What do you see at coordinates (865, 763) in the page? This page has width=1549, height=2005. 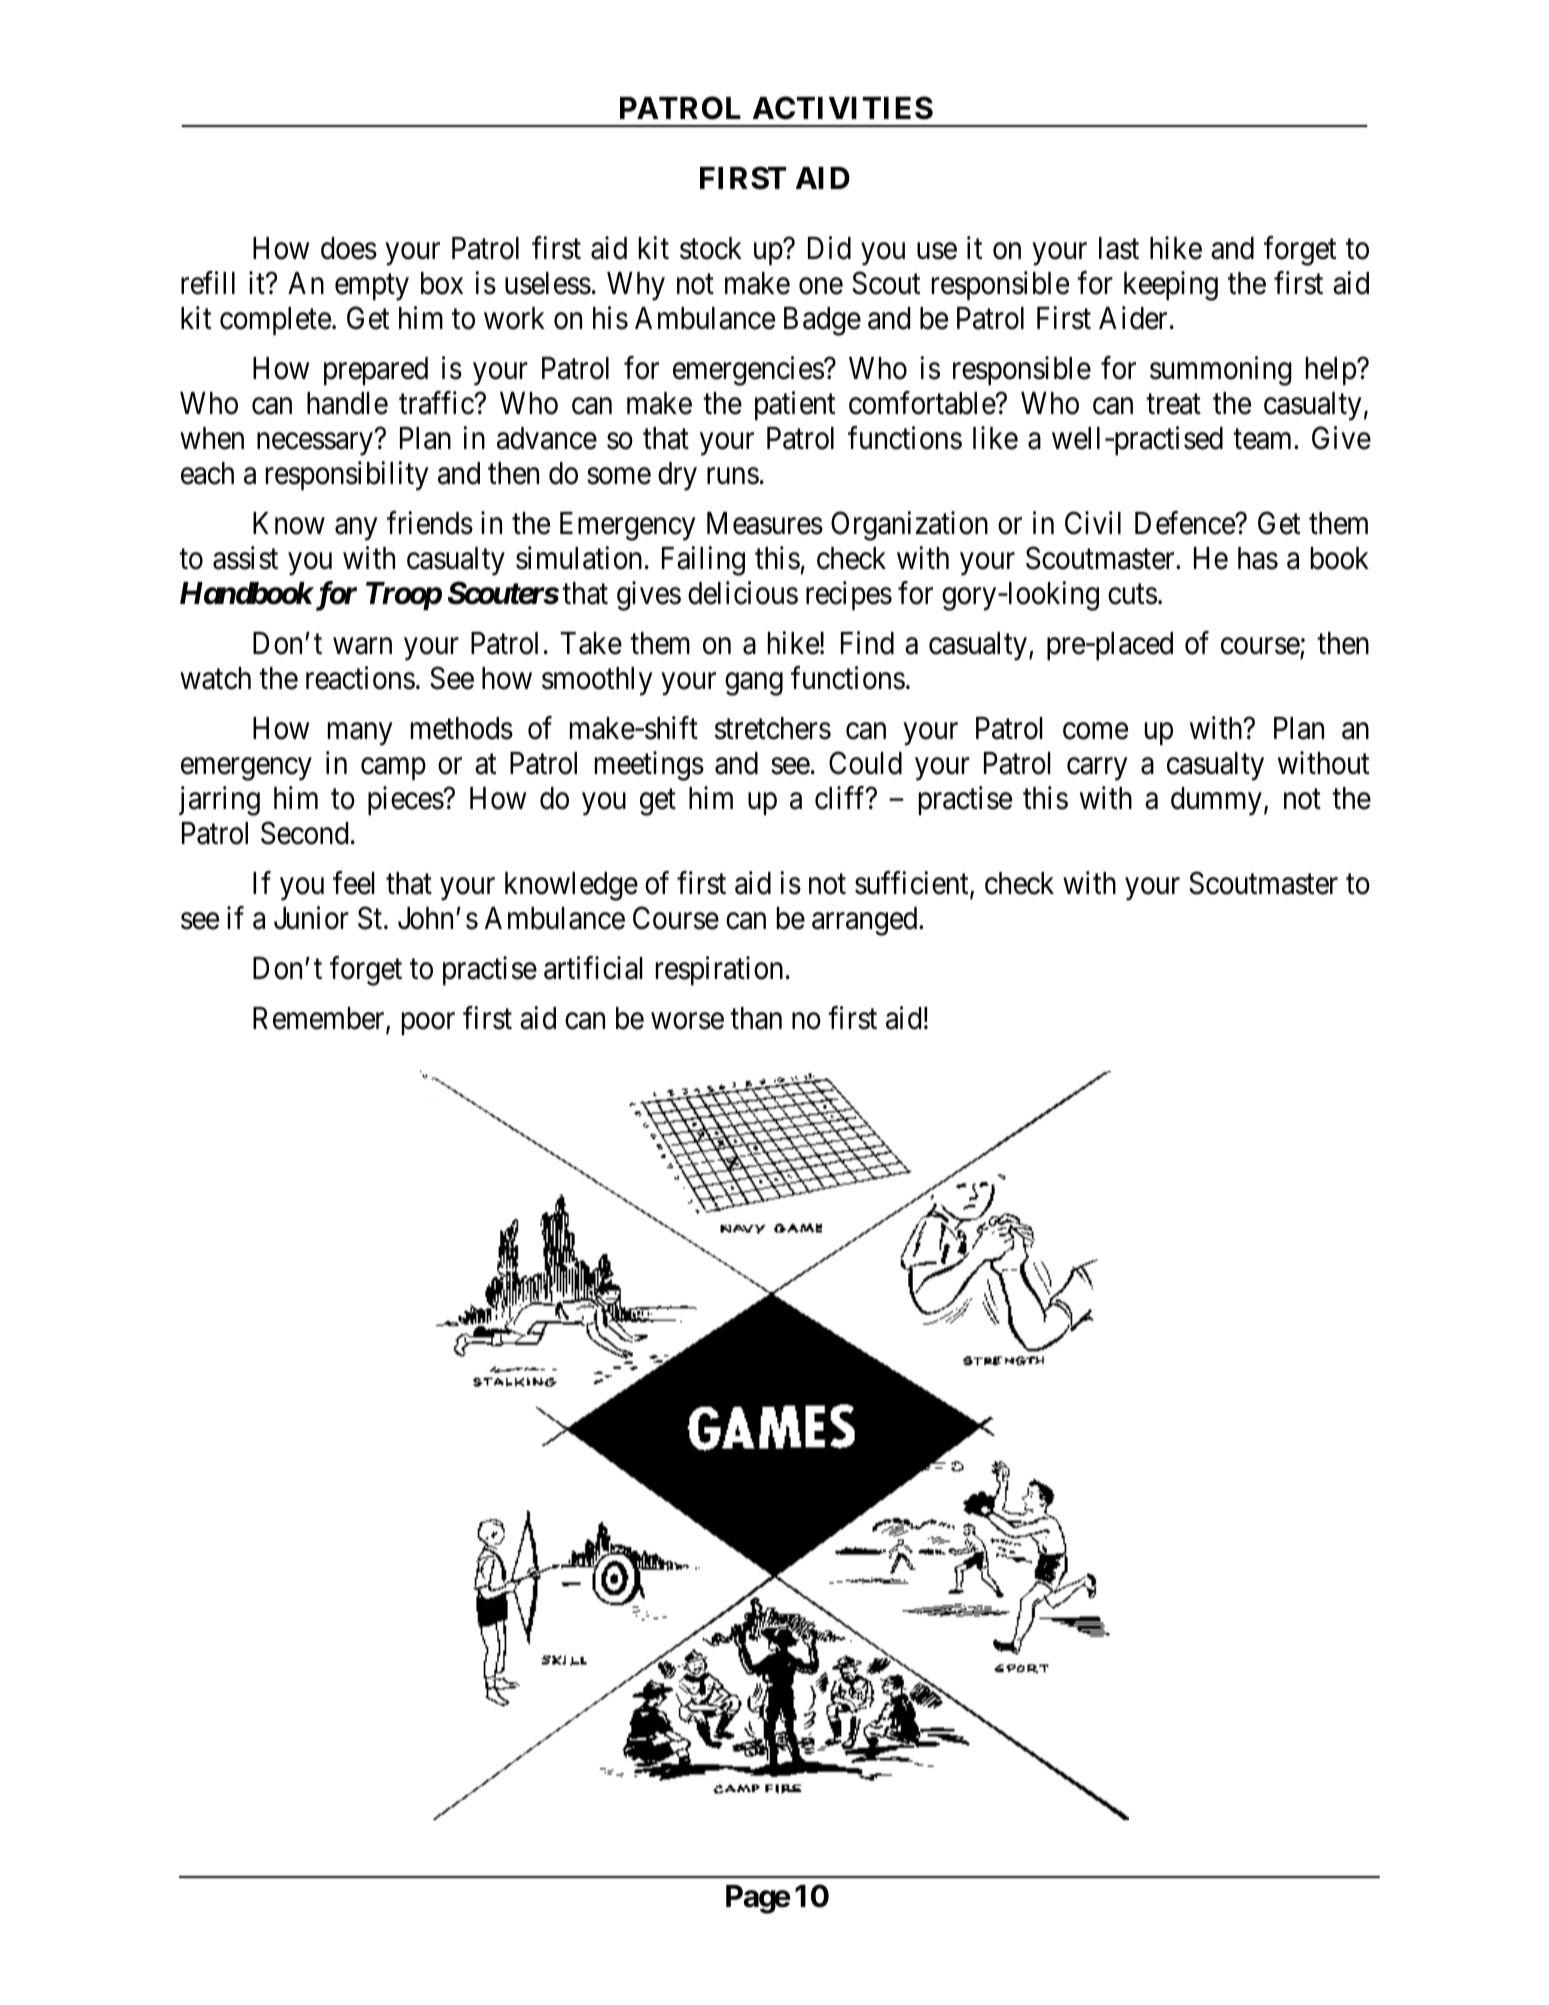 I see `Could` at bounding box center [865, 763].
